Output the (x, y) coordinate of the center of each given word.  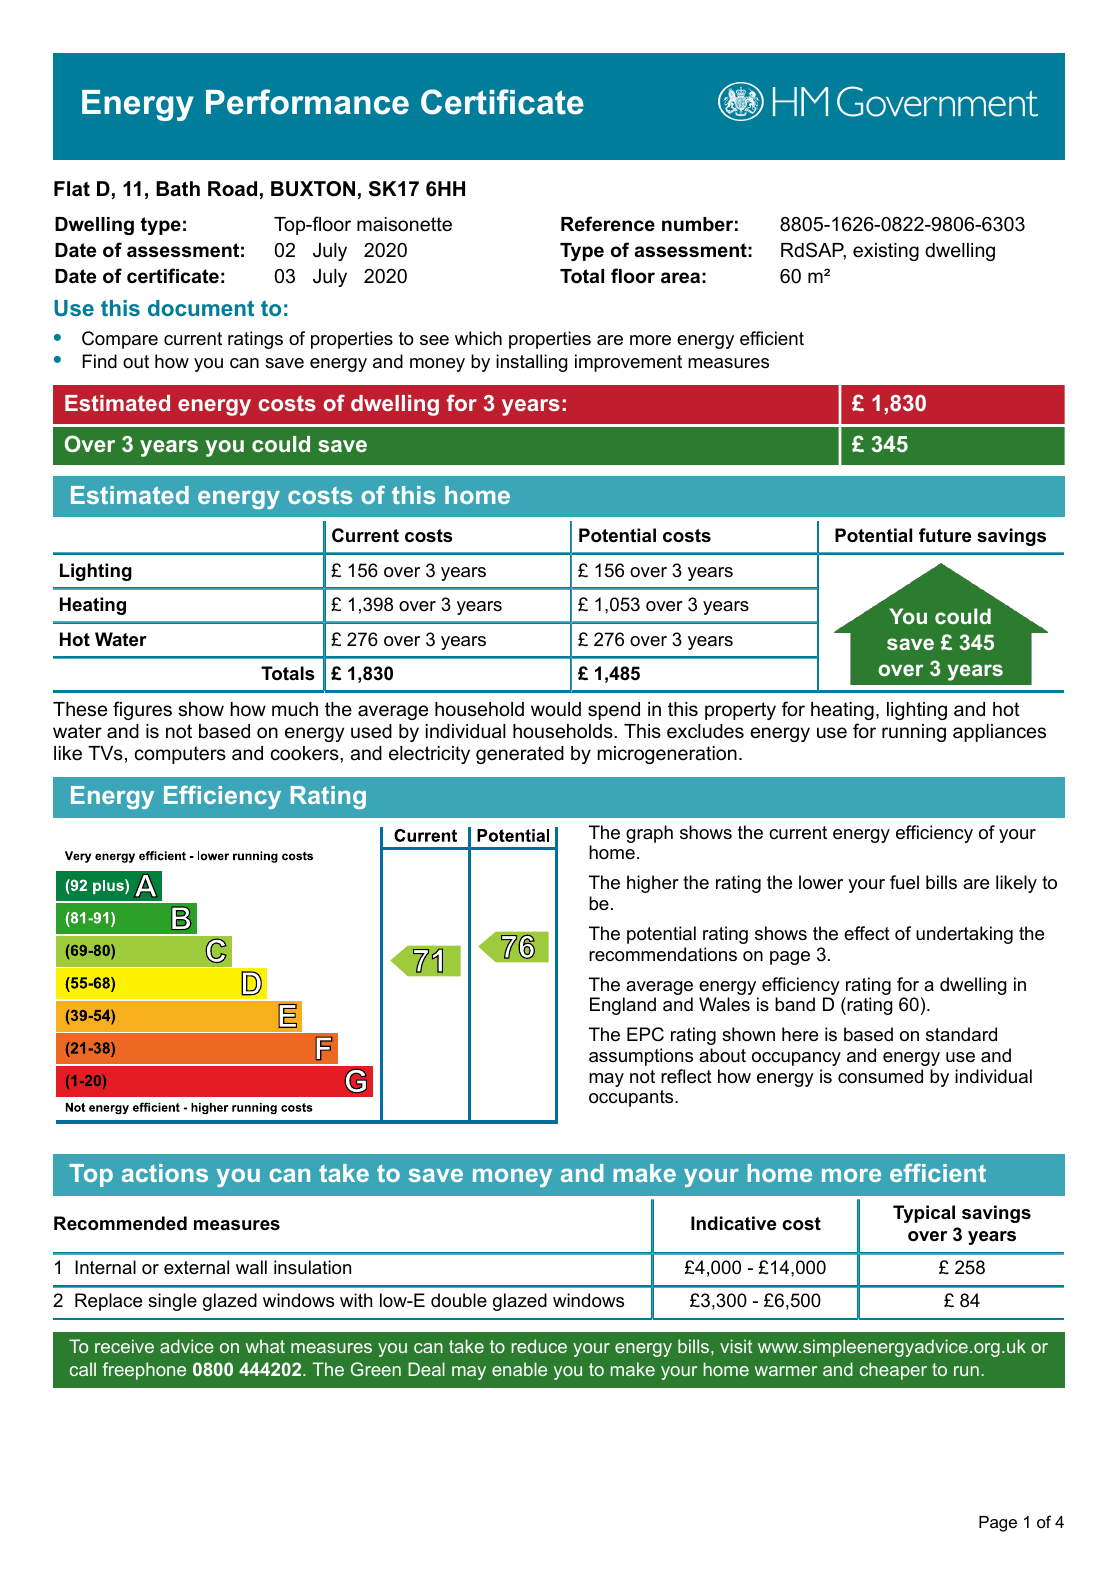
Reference (608, 224)
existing (886, 252)
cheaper (893, 1371)
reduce (539, 1346)
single (172, 1302)
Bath (178, 189)
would (556, 709)
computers (180, 755)
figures (142, 710)
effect (867, 933)
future (945, 535)
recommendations (663, 954)
